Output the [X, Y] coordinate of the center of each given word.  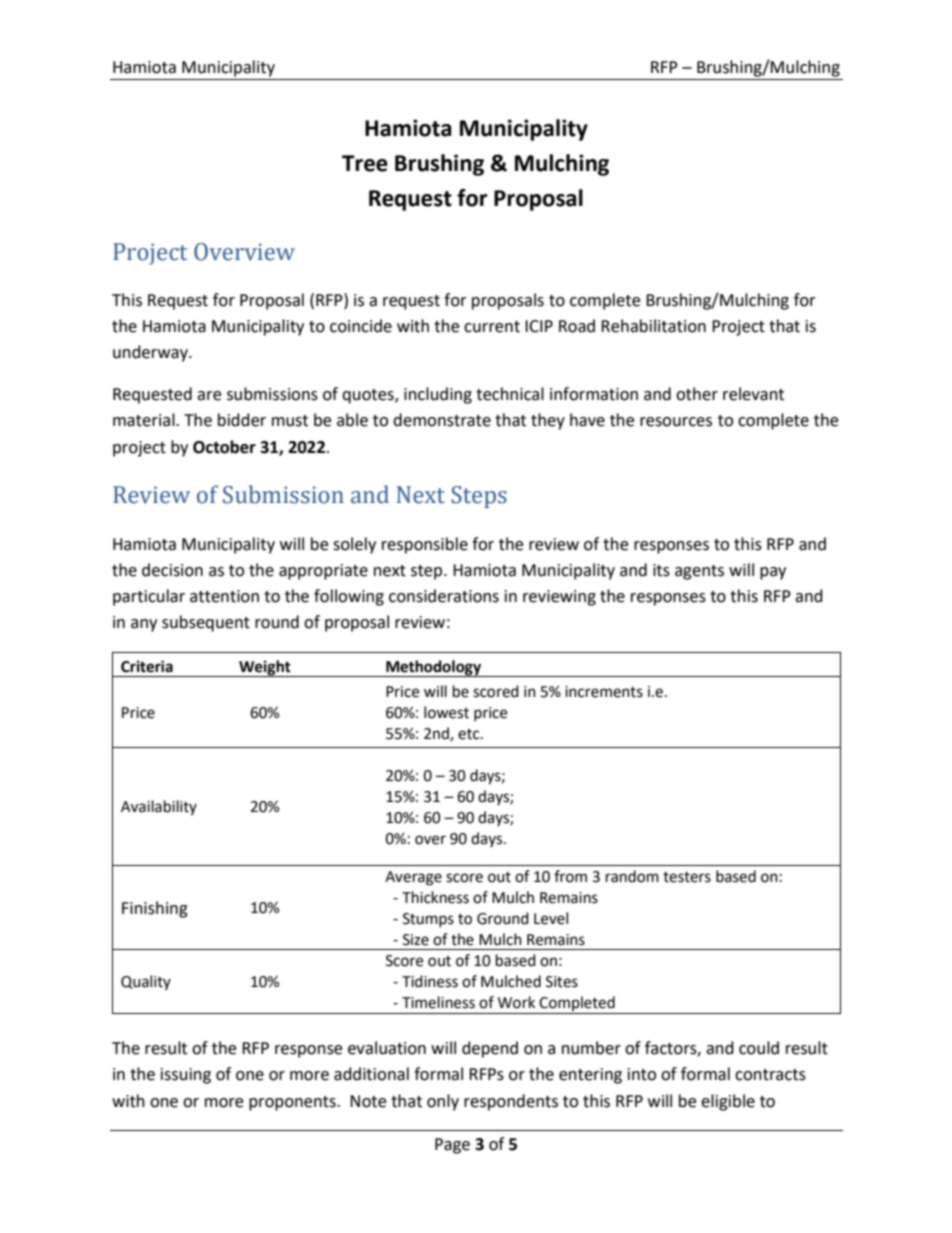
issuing [186, 1076]
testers [687, 877]
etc [470, 734]
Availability [159, 807]
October [224, 447]
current [492, 327]
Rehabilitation [653, 326]
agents [699, 572]
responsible [425, 545]
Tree [365, 163]
